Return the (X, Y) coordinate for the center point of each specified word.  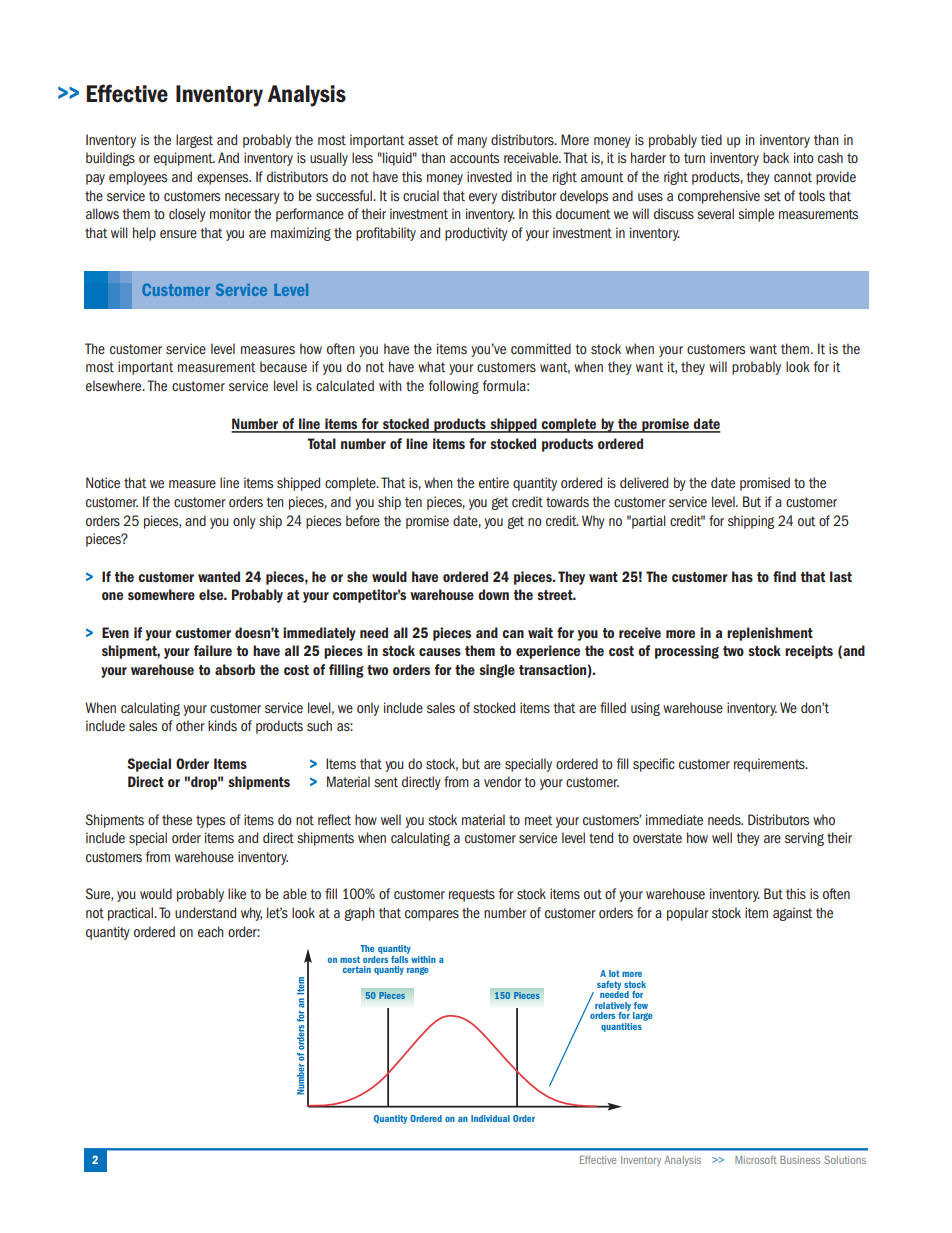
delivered (644, 482)
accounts (474, 158)
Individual (490, 1118)
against (792, 914)
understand (205, 912)
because (283, 366)
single (497, 671)
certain (357, 969)
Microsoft (756, 1159)
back (776, 157)
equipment (184, 159)
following (454, 387)
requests (472, 895)
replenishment (770, 634)
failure (213, 650)
